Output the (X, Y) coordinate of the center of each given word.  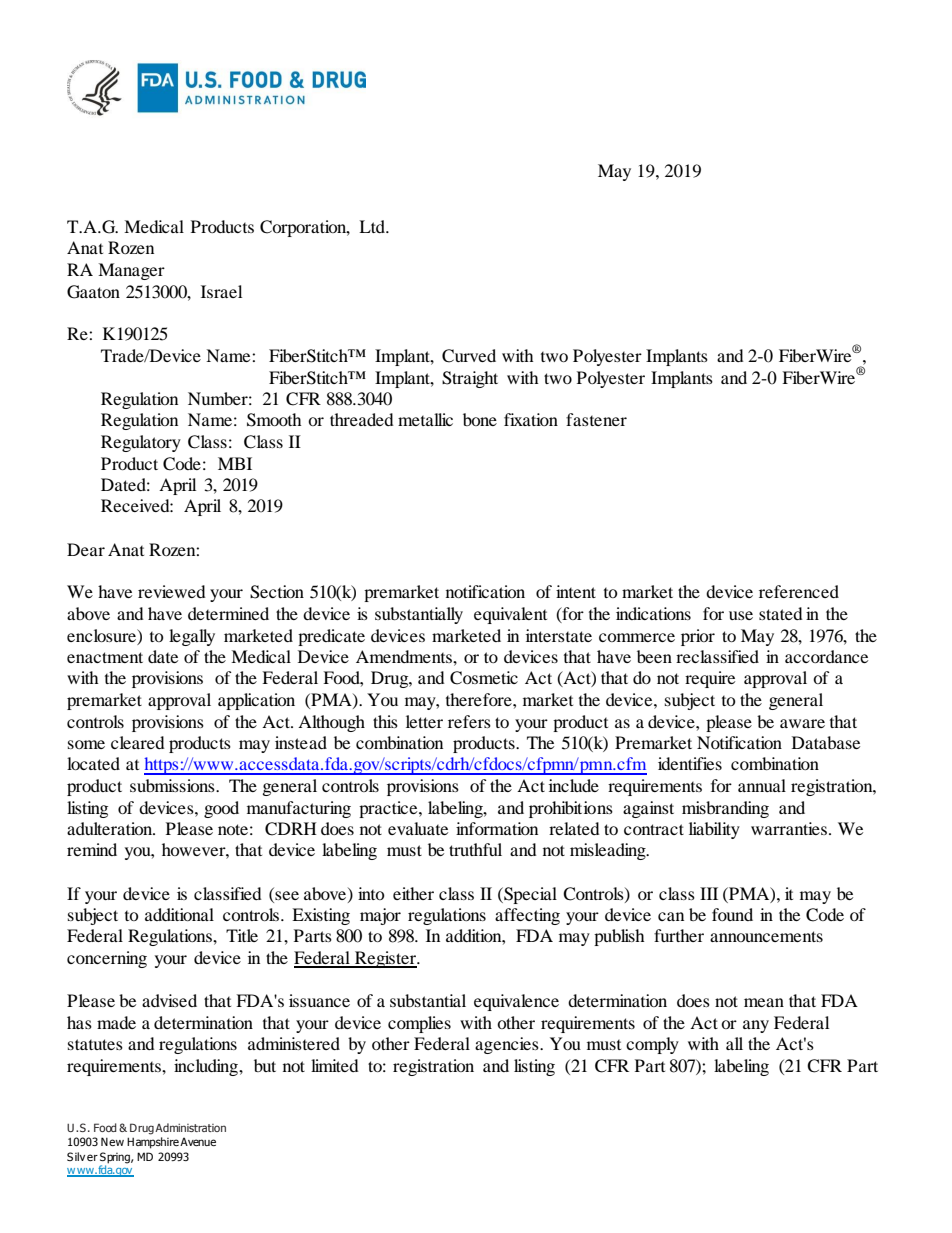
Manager (131, 271)
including (207, 1067)
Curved (469, 356)
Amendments (405, 656)
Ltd (373, 226)
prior (698, 637)
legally (192, 637)
